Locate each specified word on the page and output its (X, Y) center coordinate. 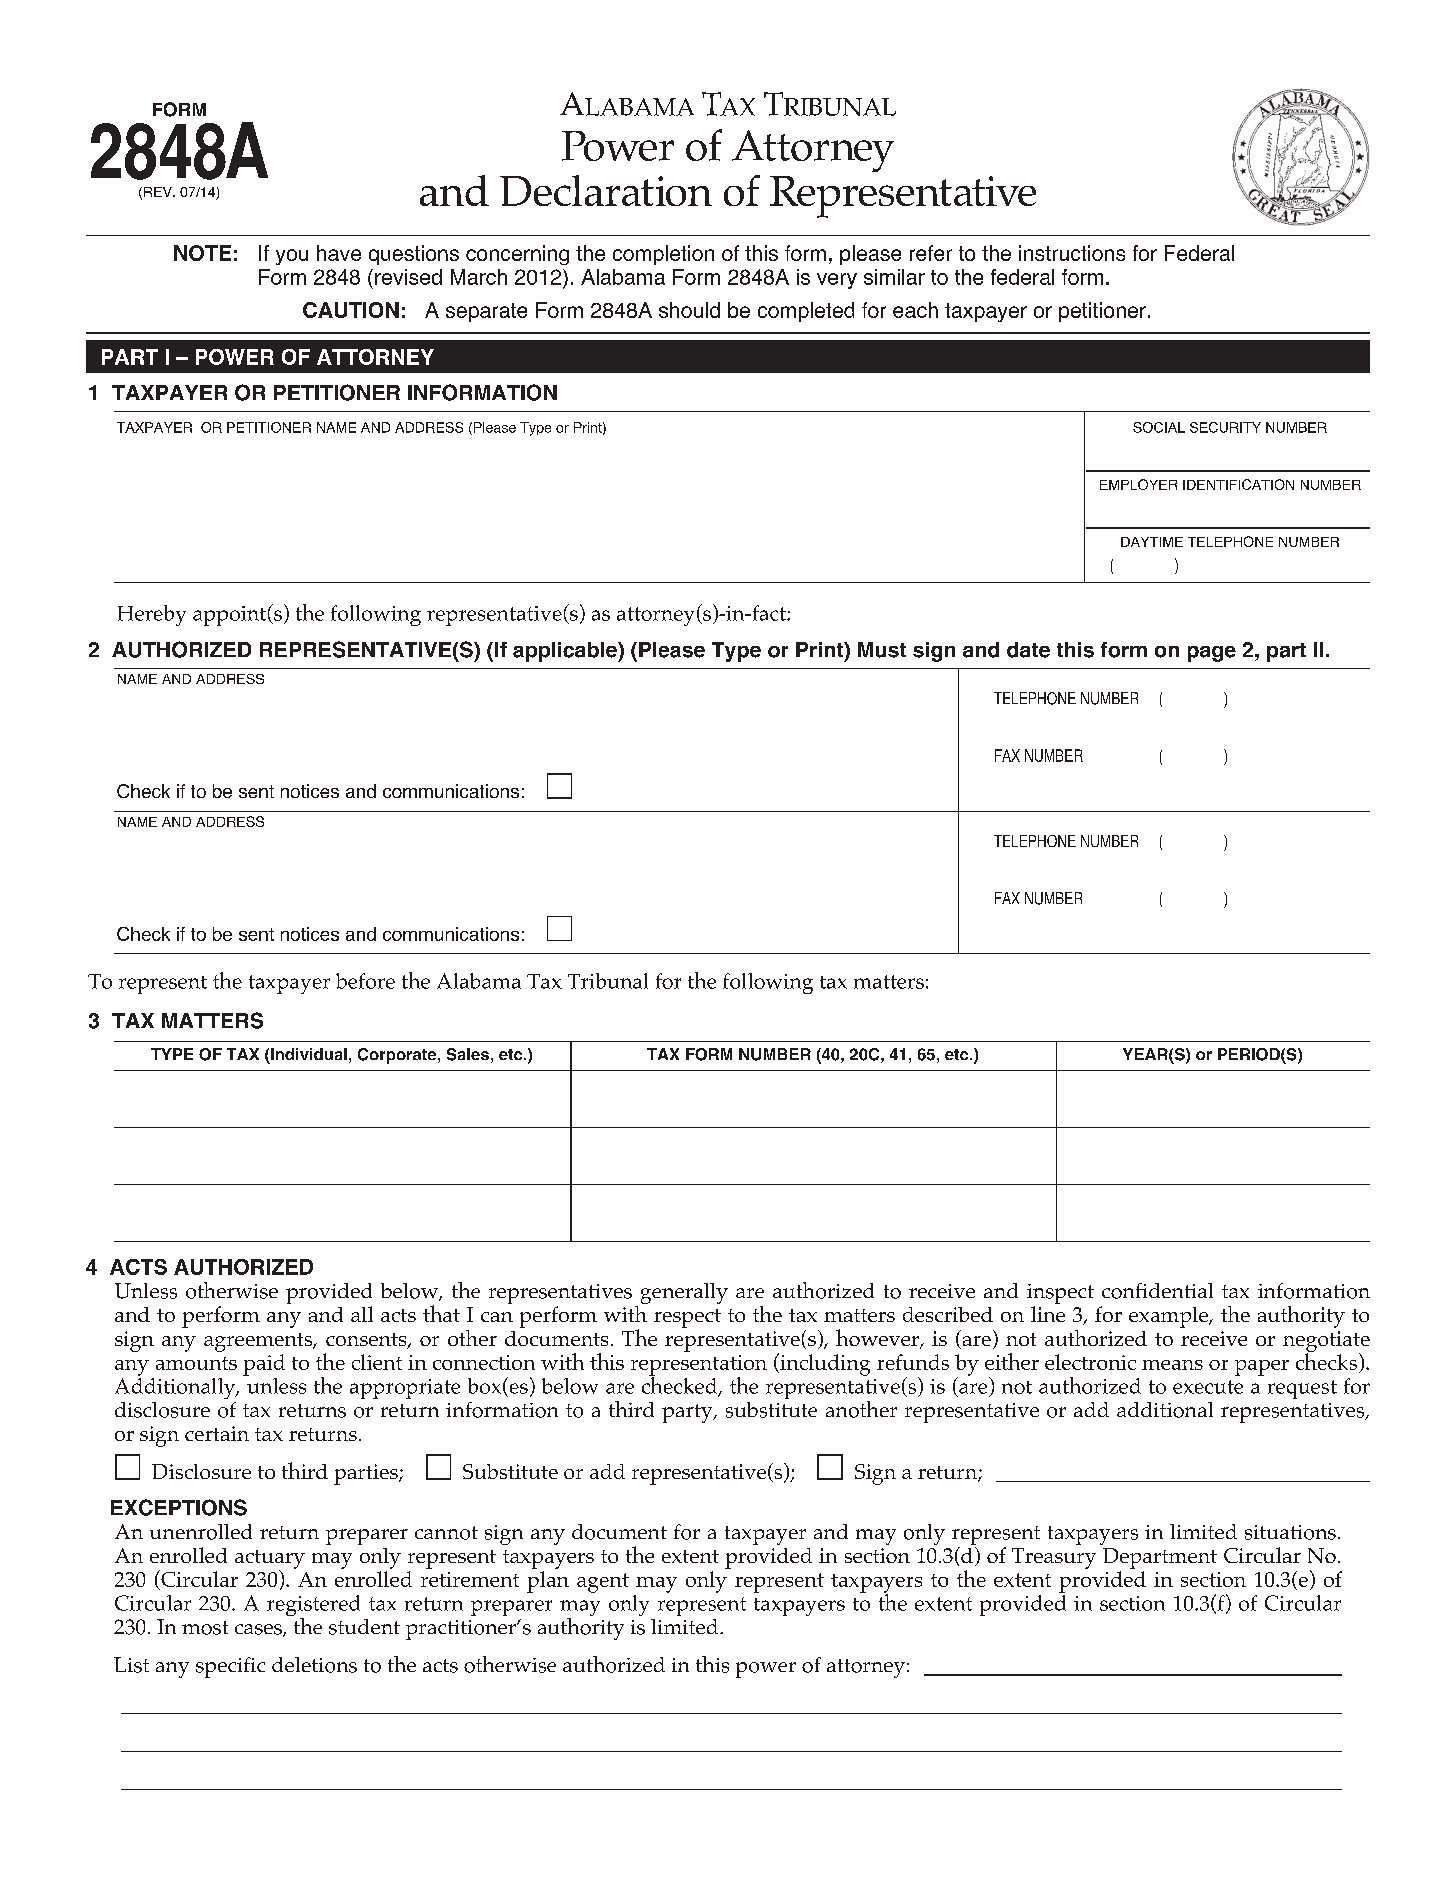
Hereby (152, 615)
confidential (1157, 1291)
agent (603, 1583)
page (1212, 654)
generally (684, 1293)
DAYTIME (1152, 542)
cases (259, 1630)
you (292, 257)
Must (882, 650)
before (365, 981)
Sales (468, 1054)
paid (264, 1365)
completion (663, 255)
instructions (1072, 253)
